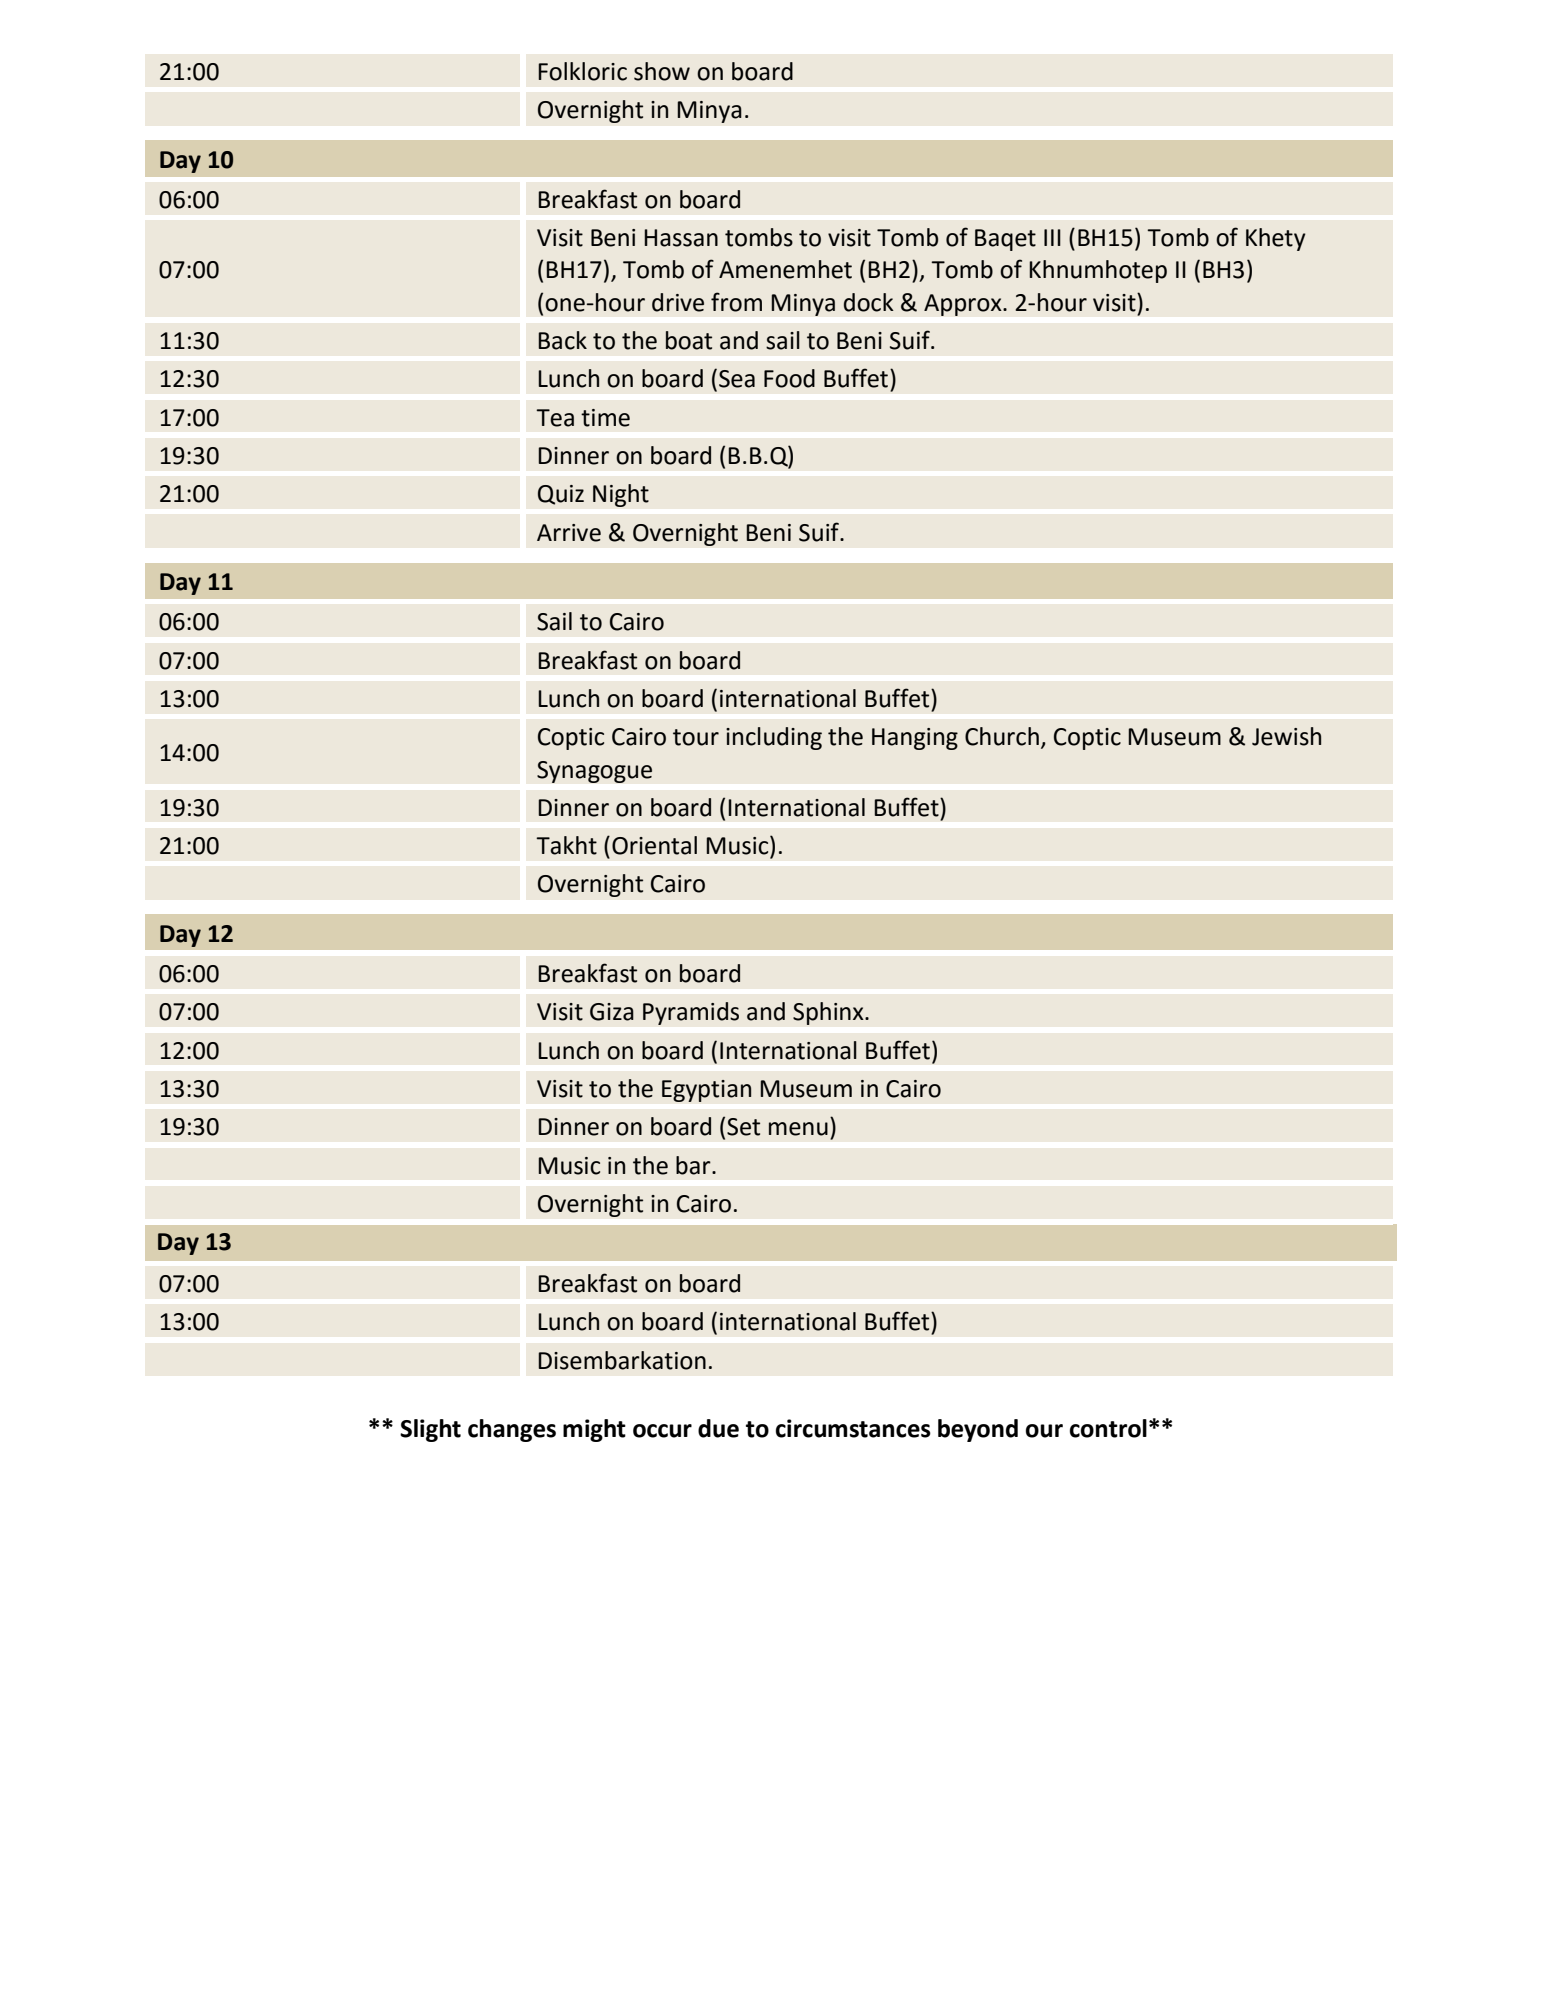 This page has width=1542, height=1995. What do you see at coordinates (1286, 736) in the page?
I see `Jewish` at bounding box center [1286, 736].
